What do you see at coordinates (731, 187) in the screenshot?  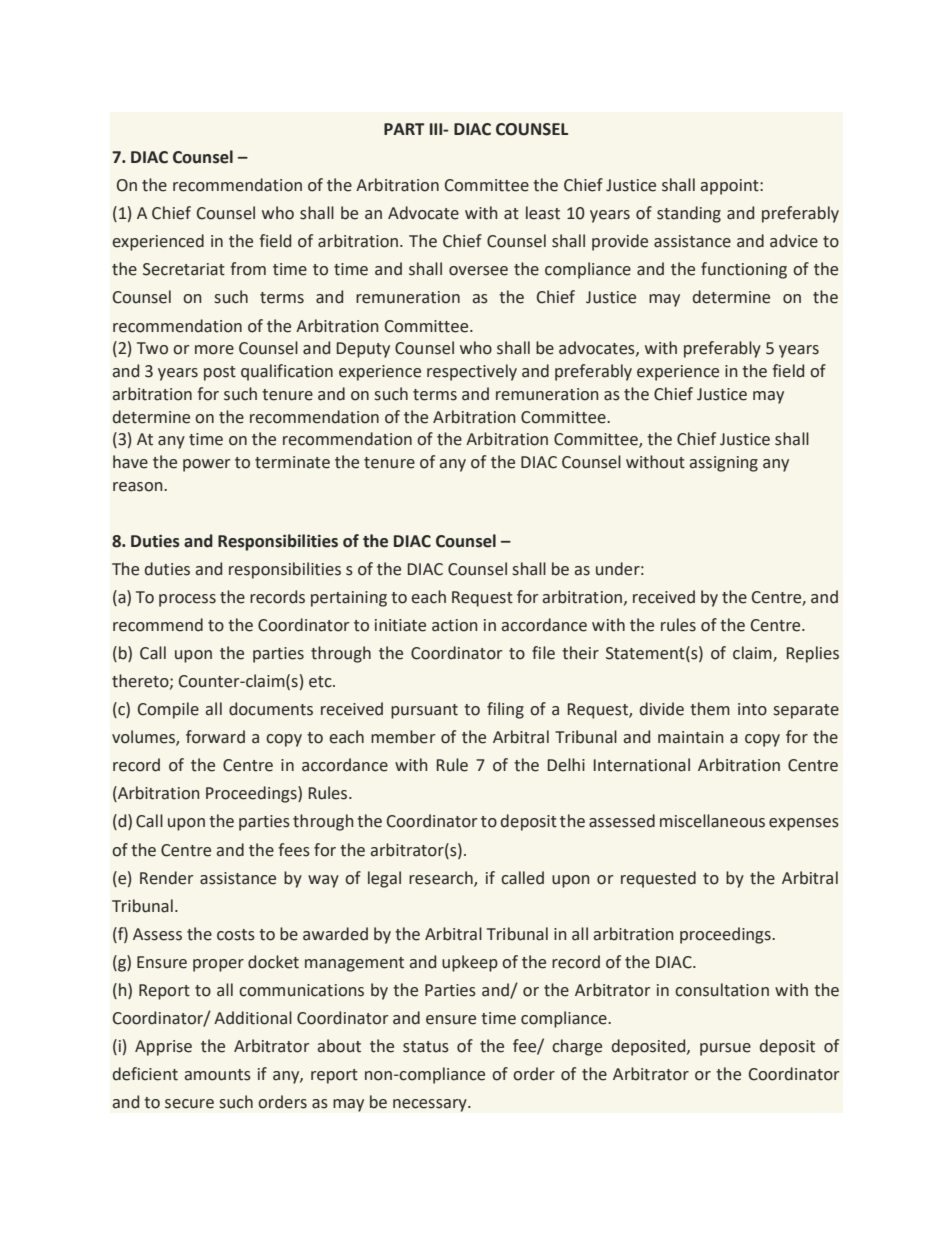 I see `appoint` at bounding box center [731, 187].
